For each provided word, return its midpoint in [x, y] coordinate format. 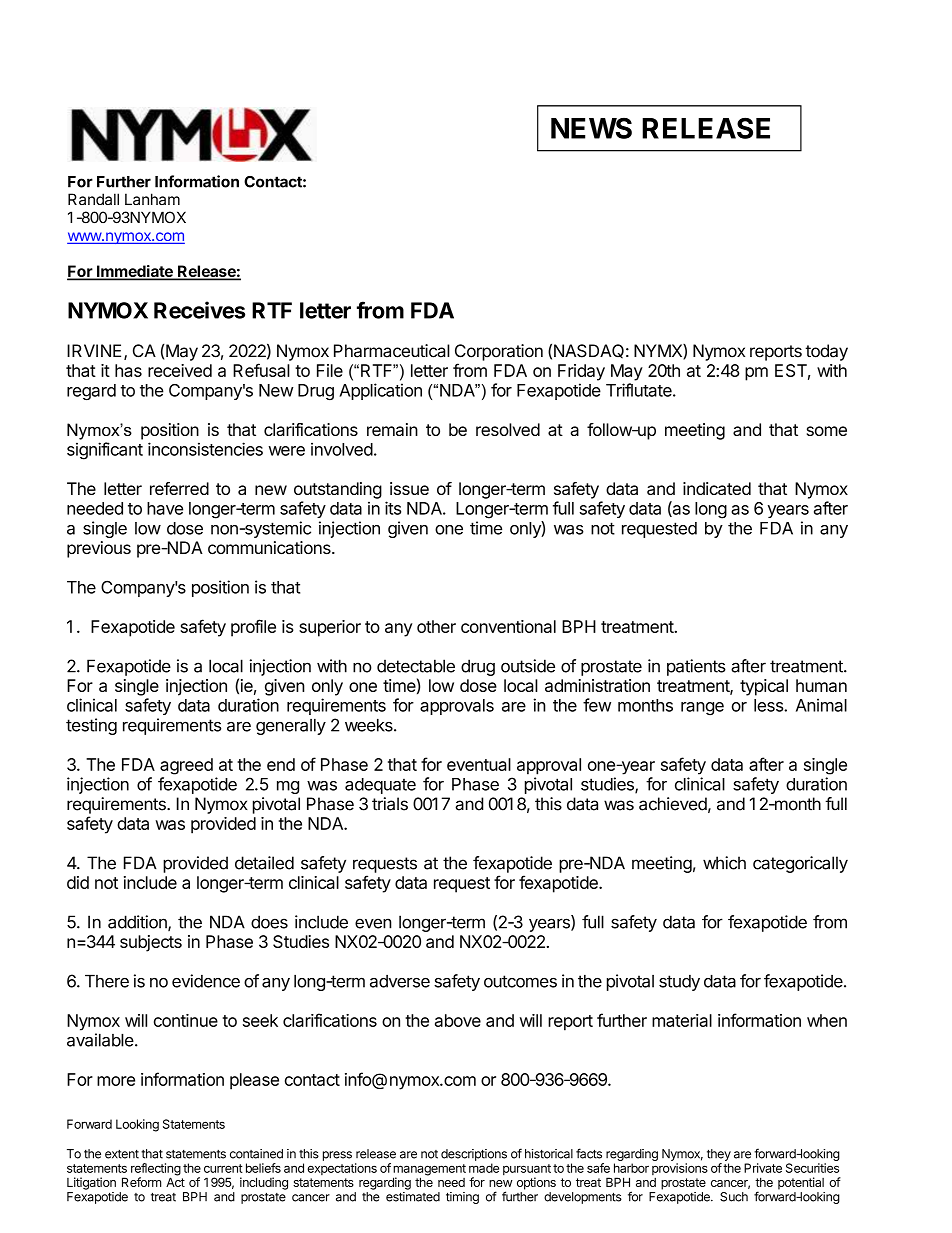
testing [91, 726]
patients [696, 667]
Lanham [152, 199]
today [826, 352]
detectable [416, 666]
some [827, 431]
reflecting [156, 1170]
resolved [508, 429]
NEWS [591, 128]
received [180, 370]
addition [138, 923]
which [724, 863]
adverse [400, 981]
